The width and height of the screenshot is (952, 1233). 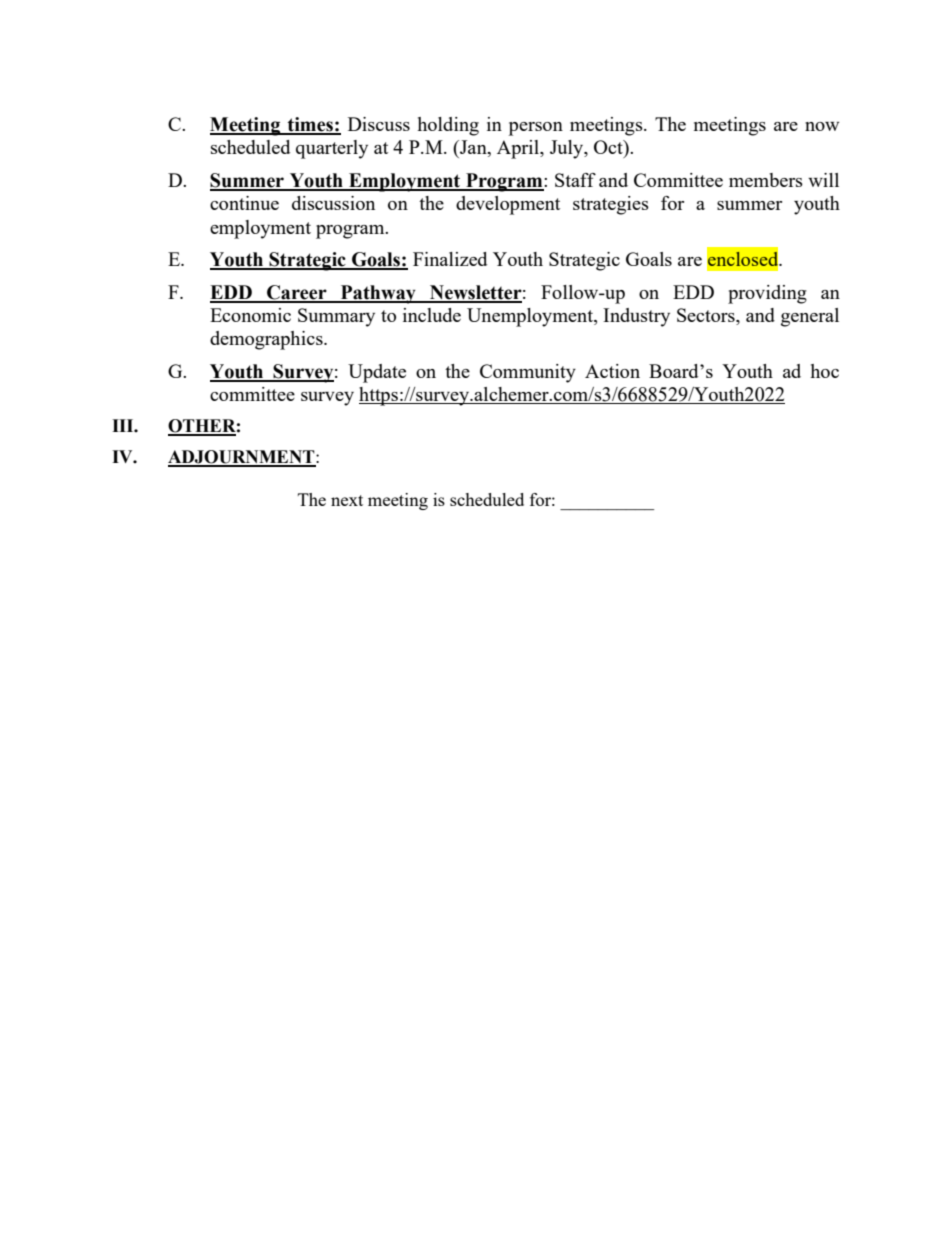 I want to click on Community, so click(x=528, y=373).
